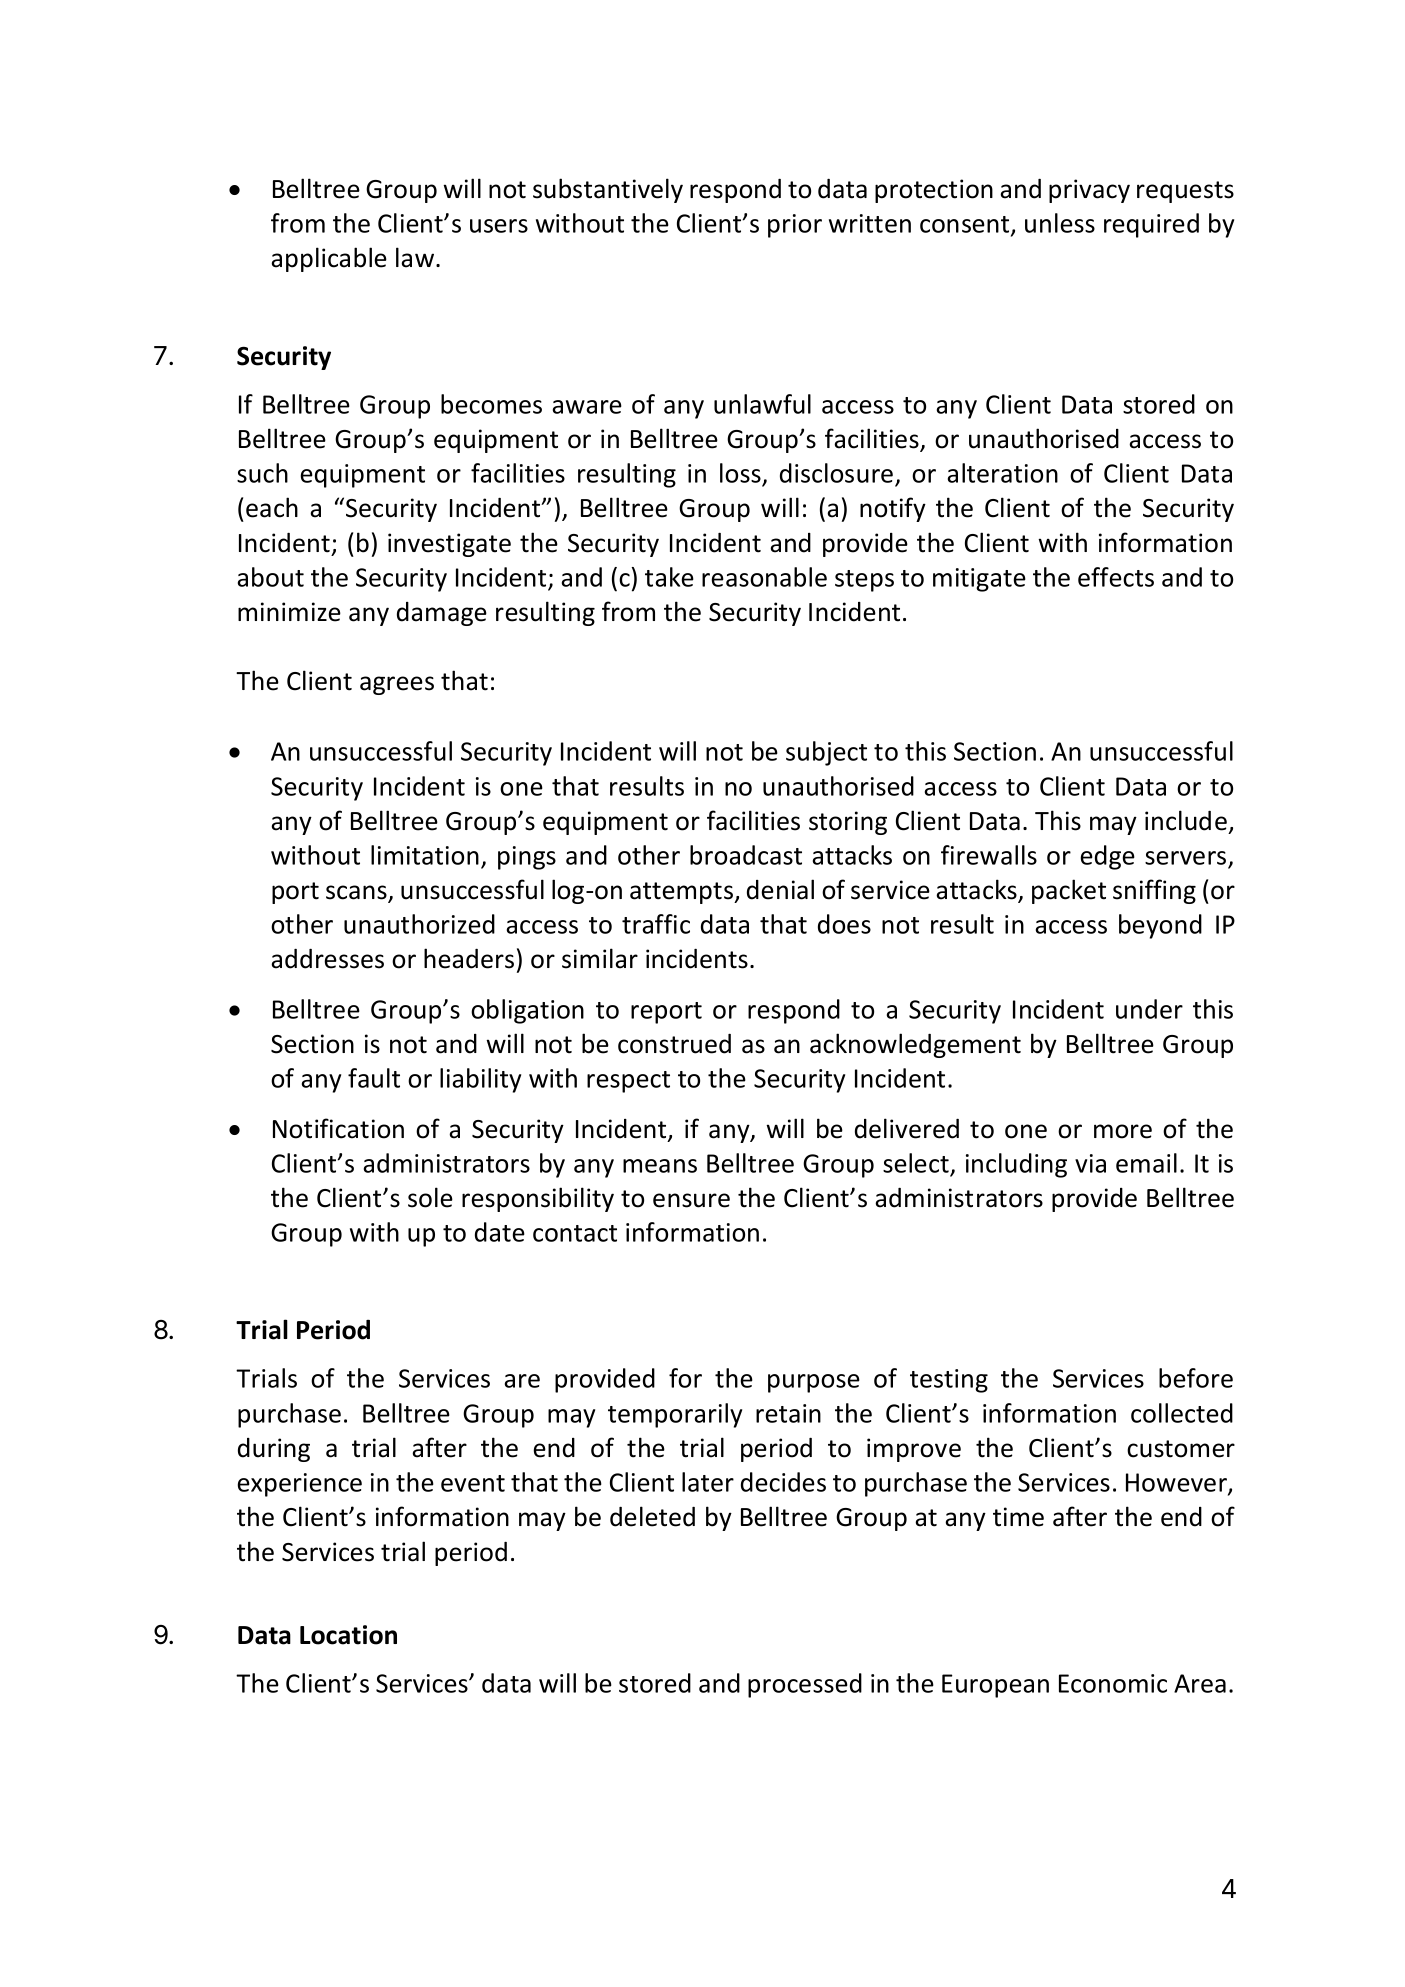  What do you see at coordinates (805, 1685) in the page?
I see `processed` at bounding box center [805, 1685].
